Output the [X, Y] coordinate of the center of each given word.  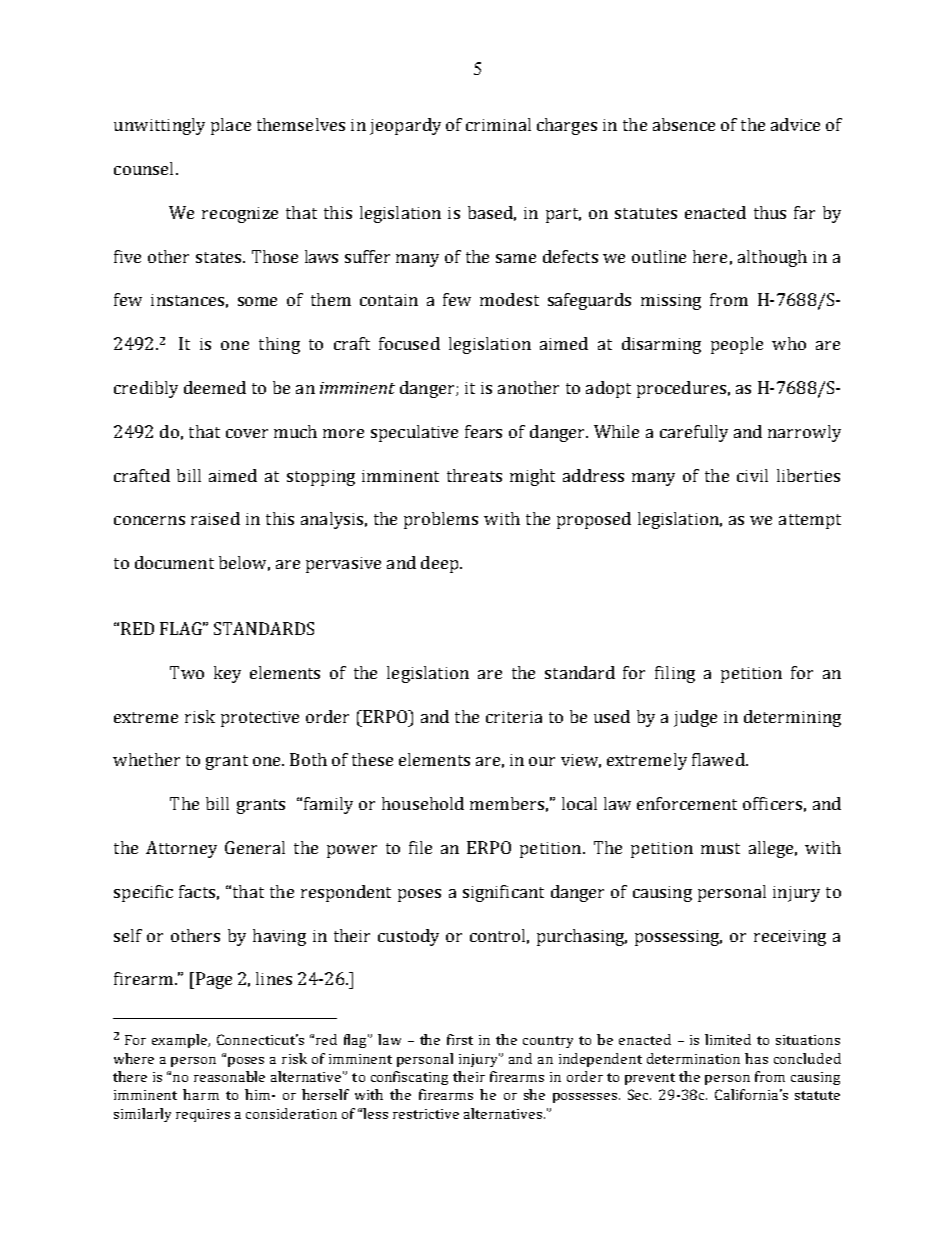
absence [684, 124]
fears [483, 431]
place [231, 126]
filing [675, 674]
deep [441, 564]
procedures [681, 389]
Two [187, 672]
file [420, 847]
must [720, 848]
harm [201, 1094]
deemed [215, 387]
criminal [498, 124]
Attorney [181, 849]
